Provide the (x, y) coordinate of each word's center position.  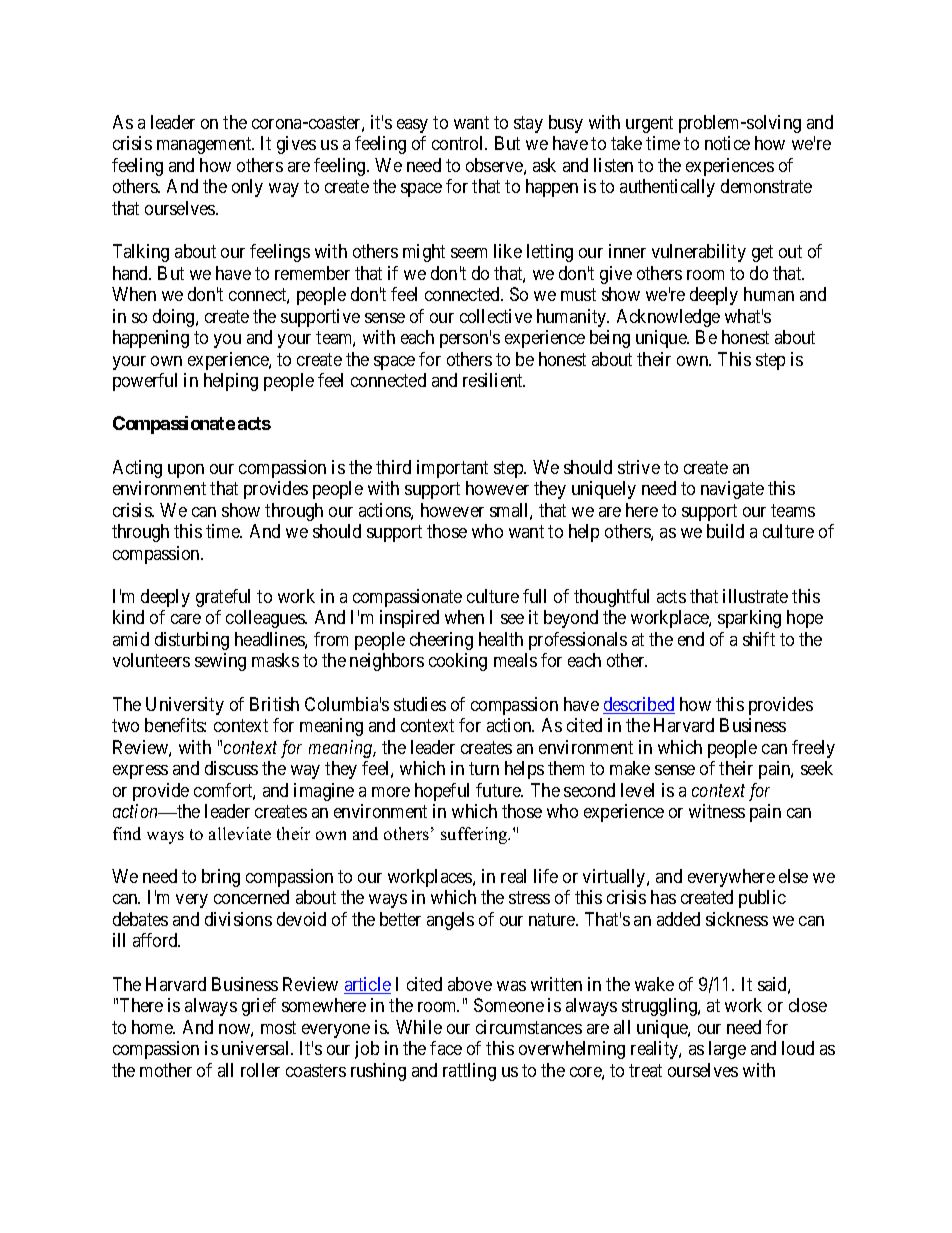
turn (484, 768)
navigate (732, 490)
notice (727, 143)
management (205, 146)
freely (813, 749)
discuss (231, 768)
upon (186, 471)
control (459, 143)
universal (257, 1048)
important (452, 469)
